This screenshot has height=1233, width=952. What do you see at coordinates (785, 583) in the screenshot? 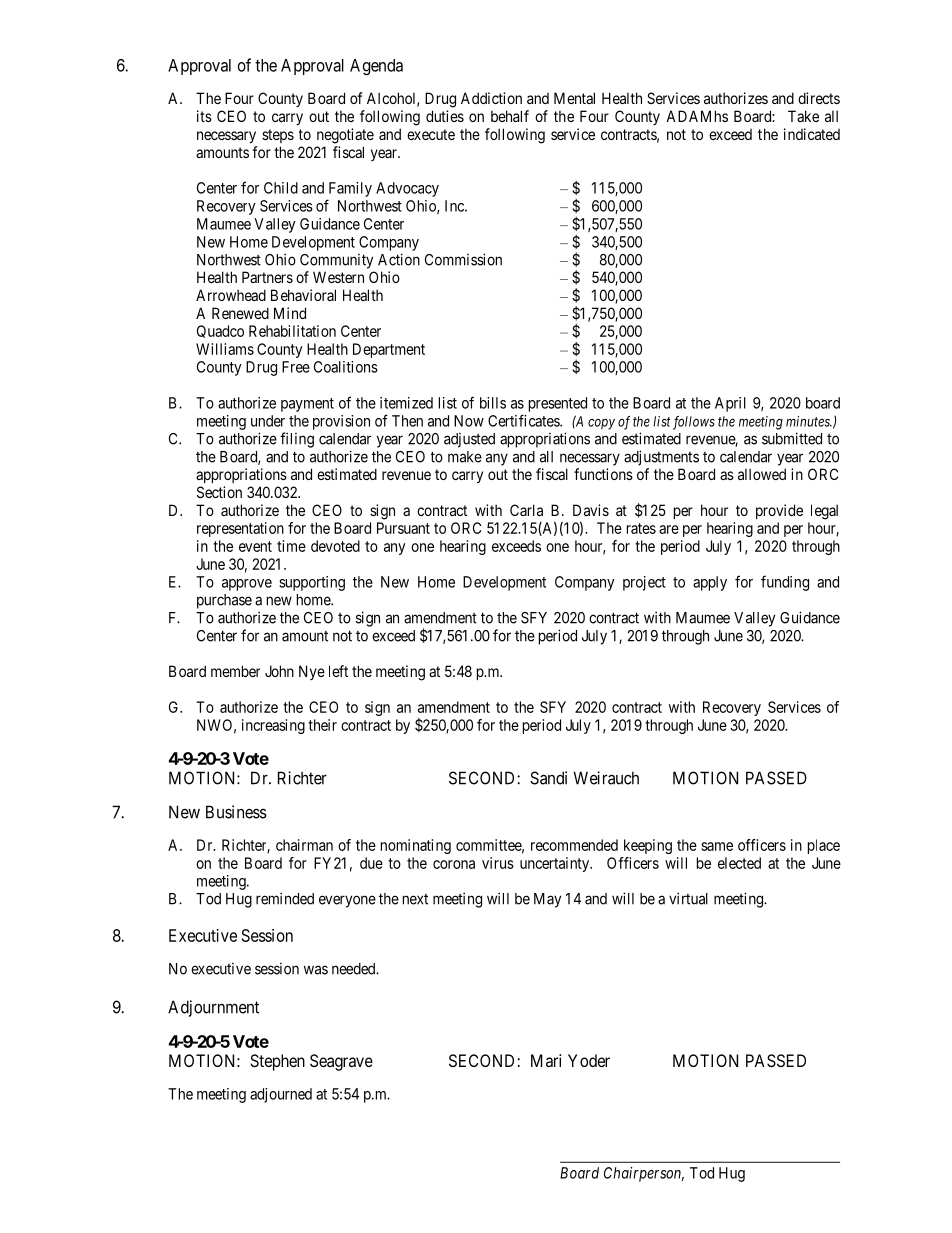
I see `funding` at bounding box center [785, 583].
